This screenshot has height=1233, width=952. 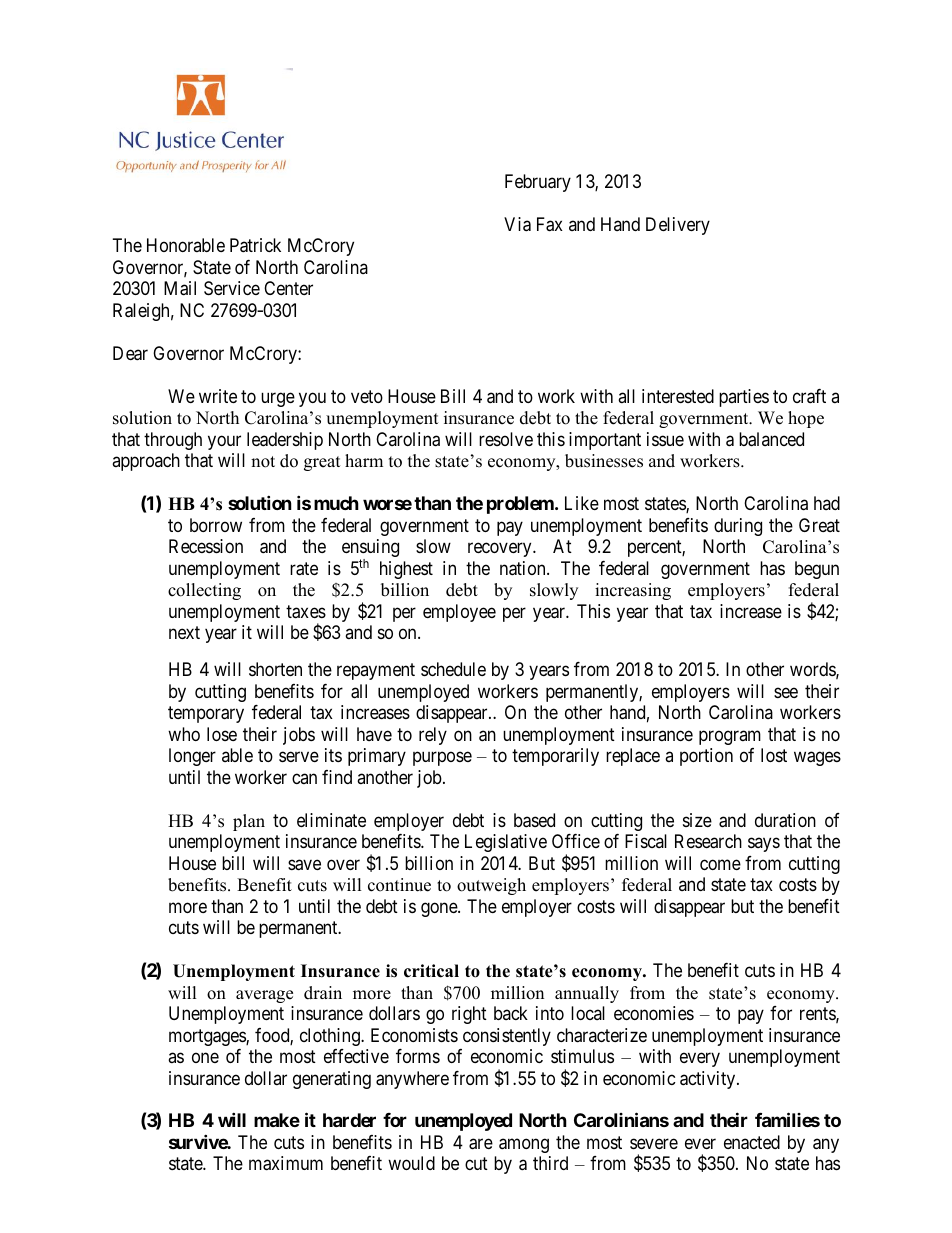 I want to click on Patrick, so click(x=255, y=245).
